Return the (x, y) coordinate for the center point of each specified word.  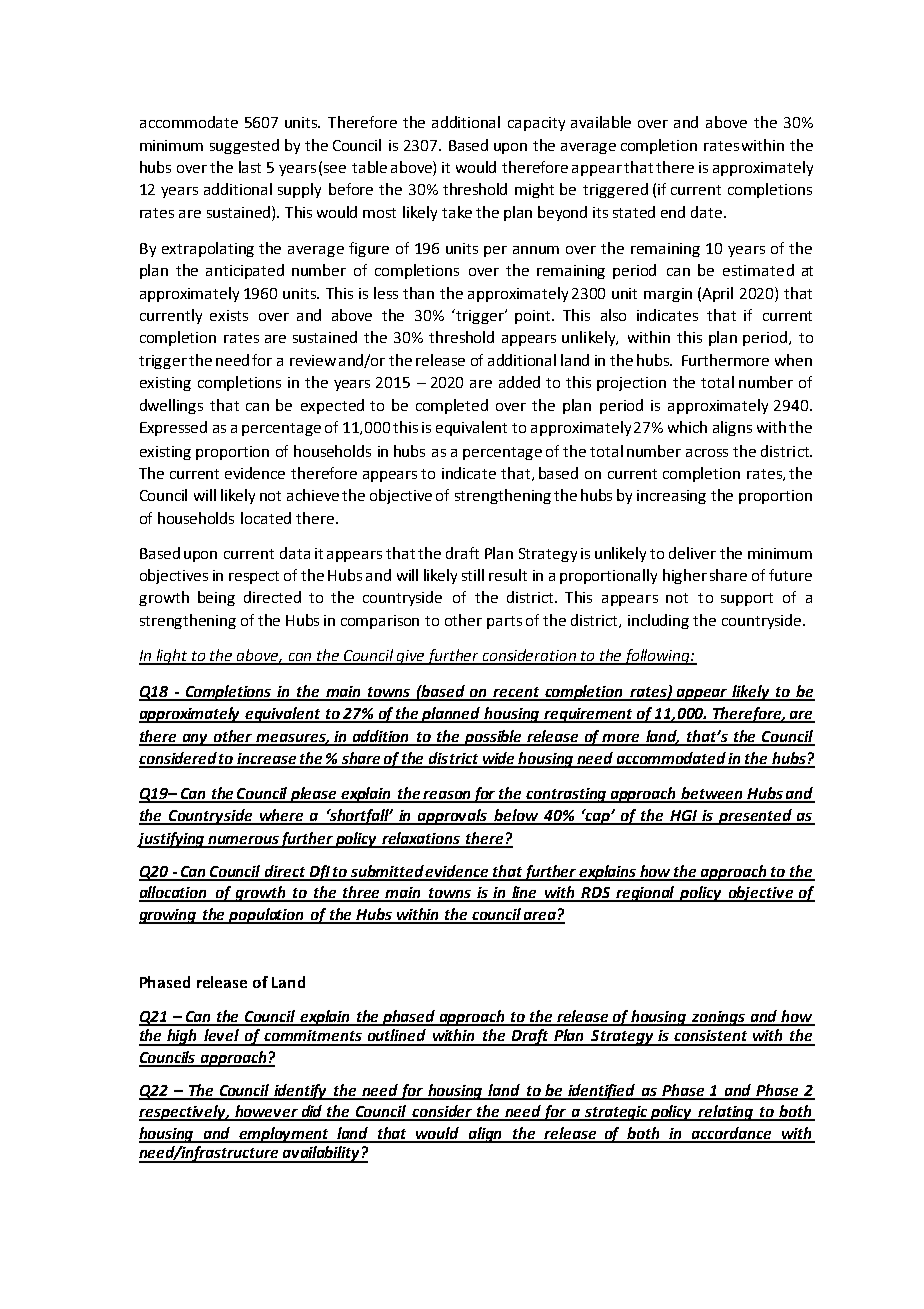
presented (756, 817)
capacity (536, 124)
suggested (244, 146)
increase (267, 760)
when (793, 360)
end (673, 212)
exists (229, 315)
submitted (387, 872)
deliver (692, 553)
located (266, 518)
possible (494, 738)
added (519, 382)
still (473, 575)
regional (646, 894)
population (267, 916)
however (266, 1112)
